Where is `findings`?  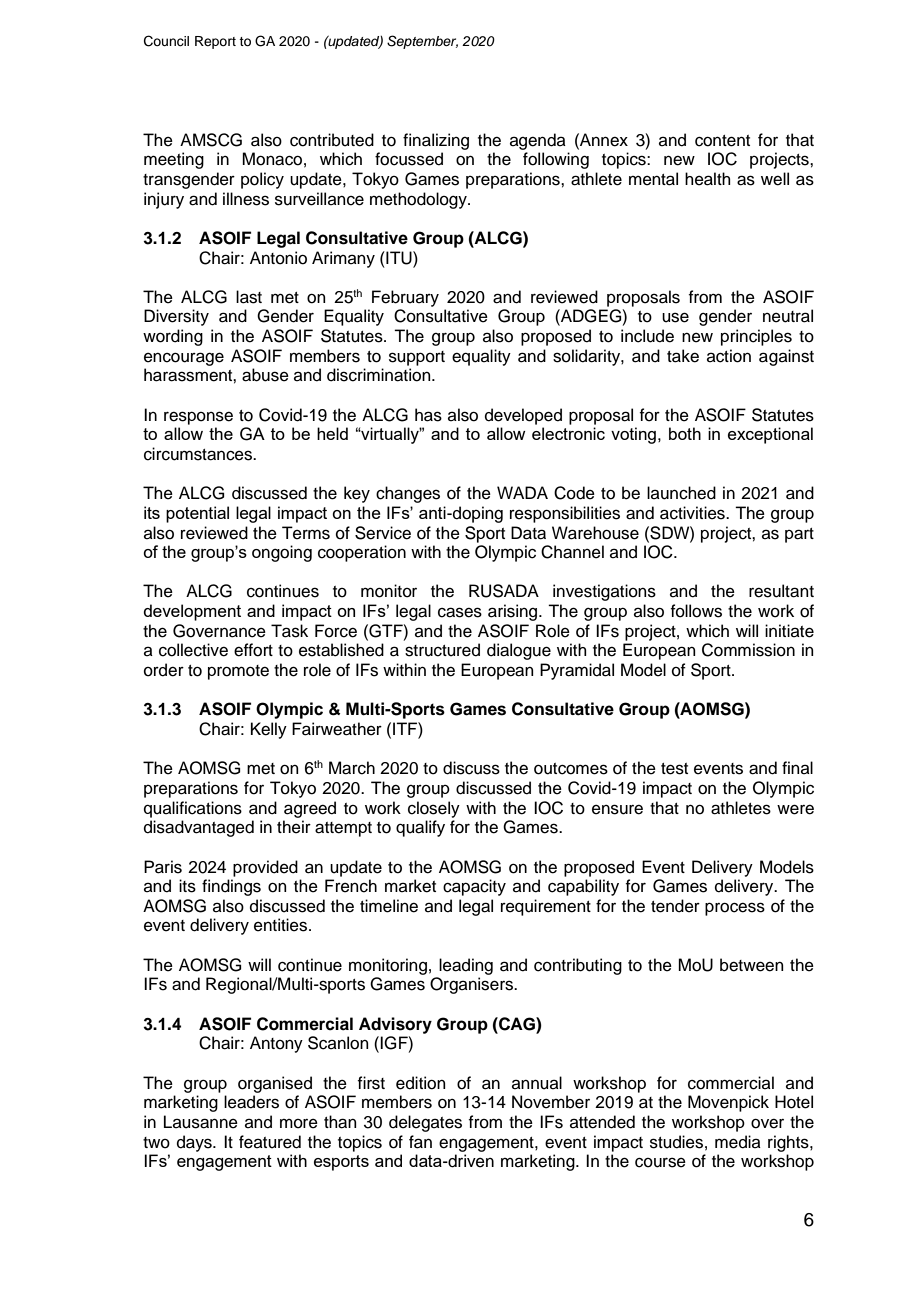
findings is located at coordinates (231, 887).
